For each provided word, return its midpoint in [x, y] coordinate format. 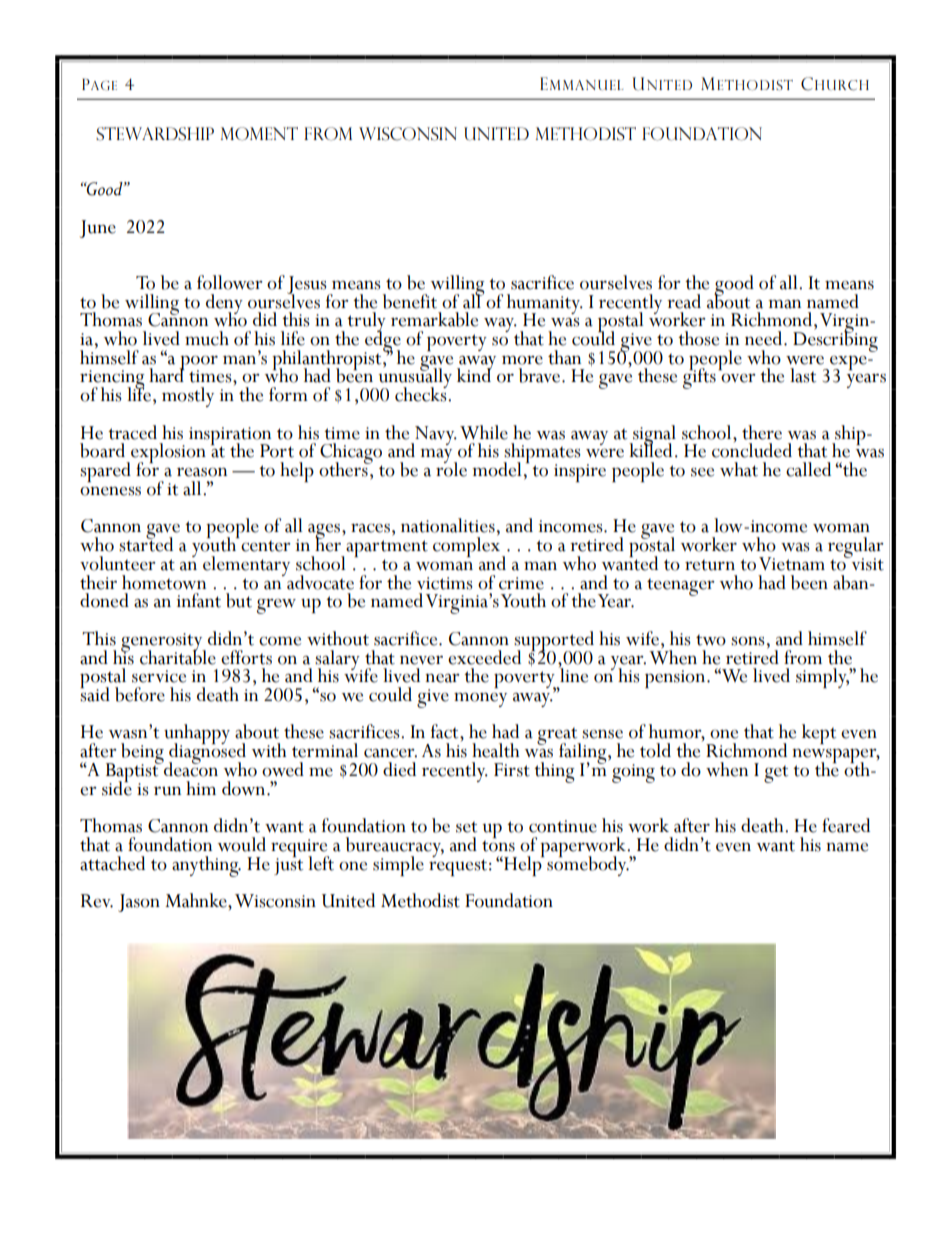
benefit [410, 301]
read [684, 301]
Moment [259, 134]
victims [445, 583]
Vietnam [792, 564]
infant [199, 600]
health [495, 750]
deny [224, 305]
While [484, 432]
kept [819, 734]
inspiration [230, 437]
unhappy [197, 735]
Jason [139, 903]
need [765, 338]
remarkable [434, 319]
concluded [752, 449]
